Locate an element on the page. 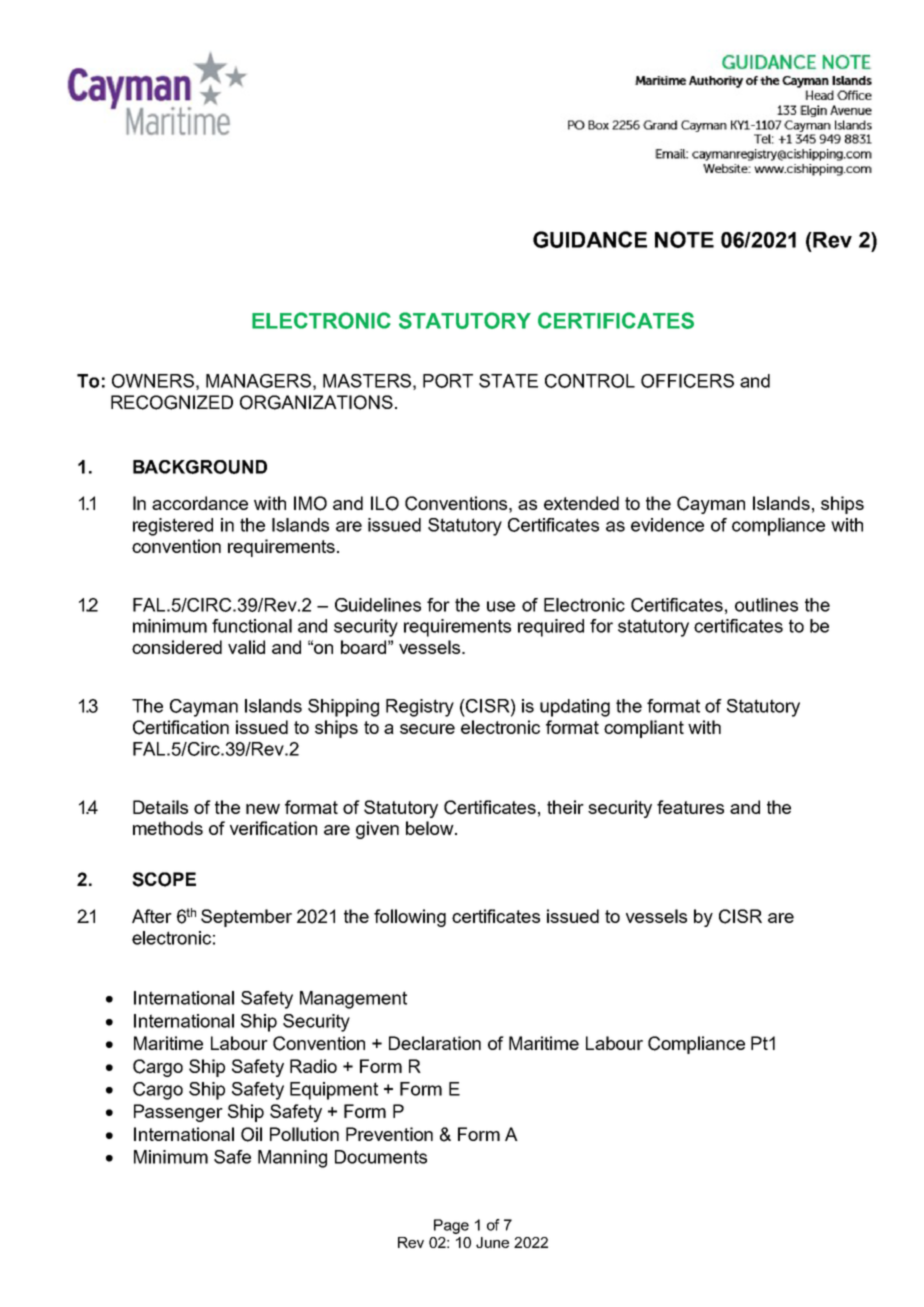  accordance is located at coordinates (200, 503).
